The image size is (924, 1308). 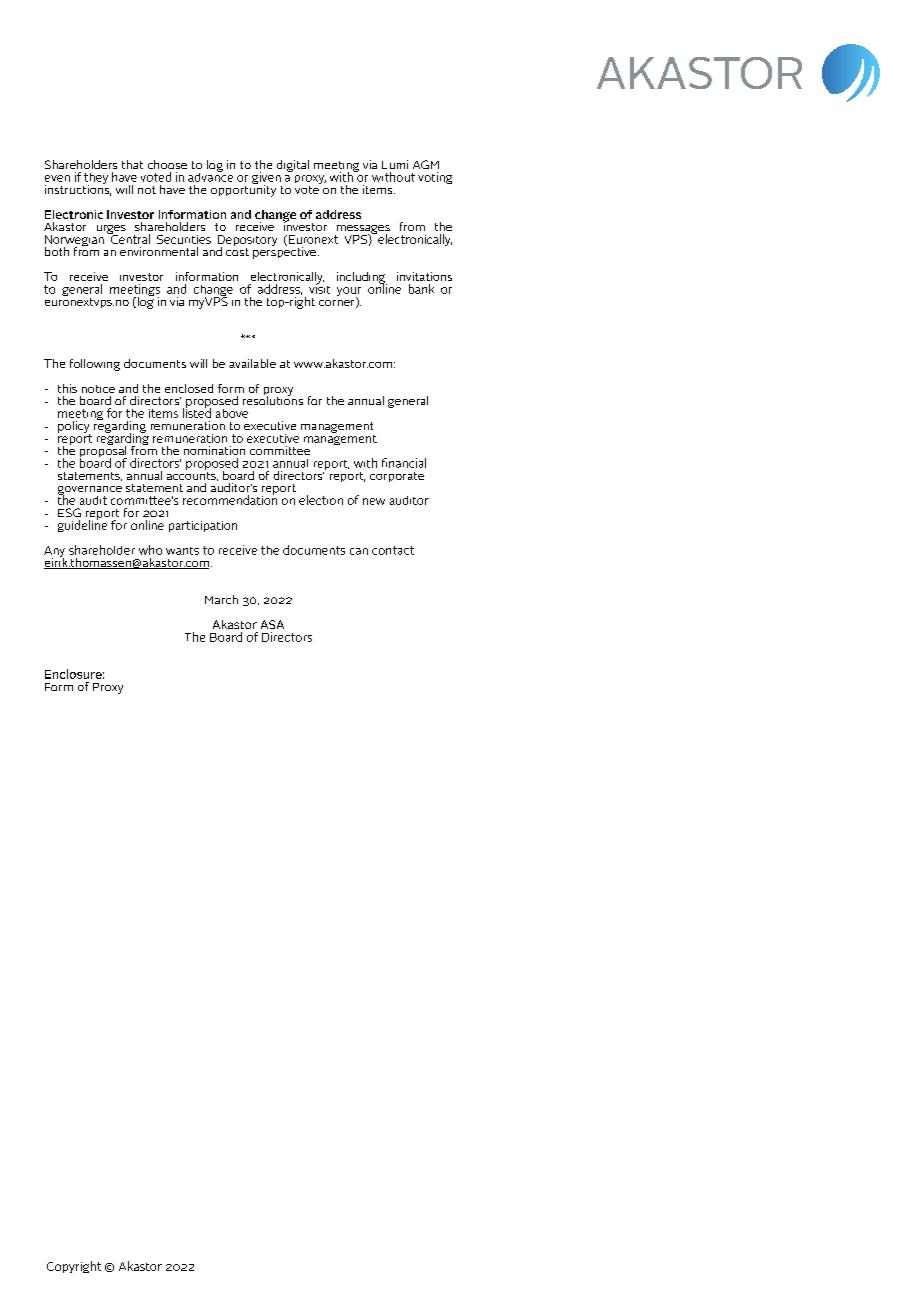 I want to click on March, so click(x=221, y=599).
